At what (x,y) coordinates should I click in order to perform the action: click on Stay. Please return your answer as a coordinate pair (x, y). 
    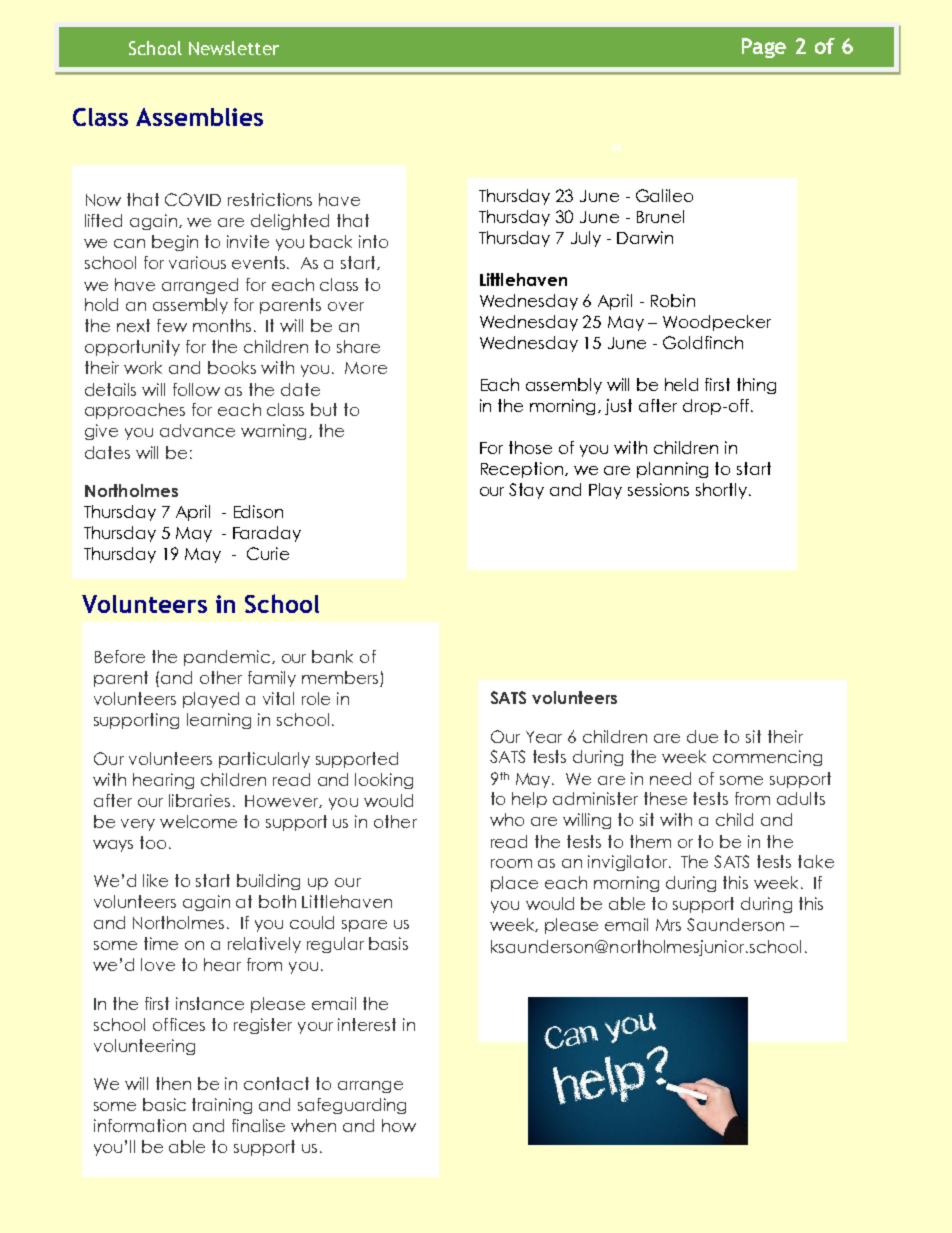
    Looking at the image, I should click on (526, 491).
